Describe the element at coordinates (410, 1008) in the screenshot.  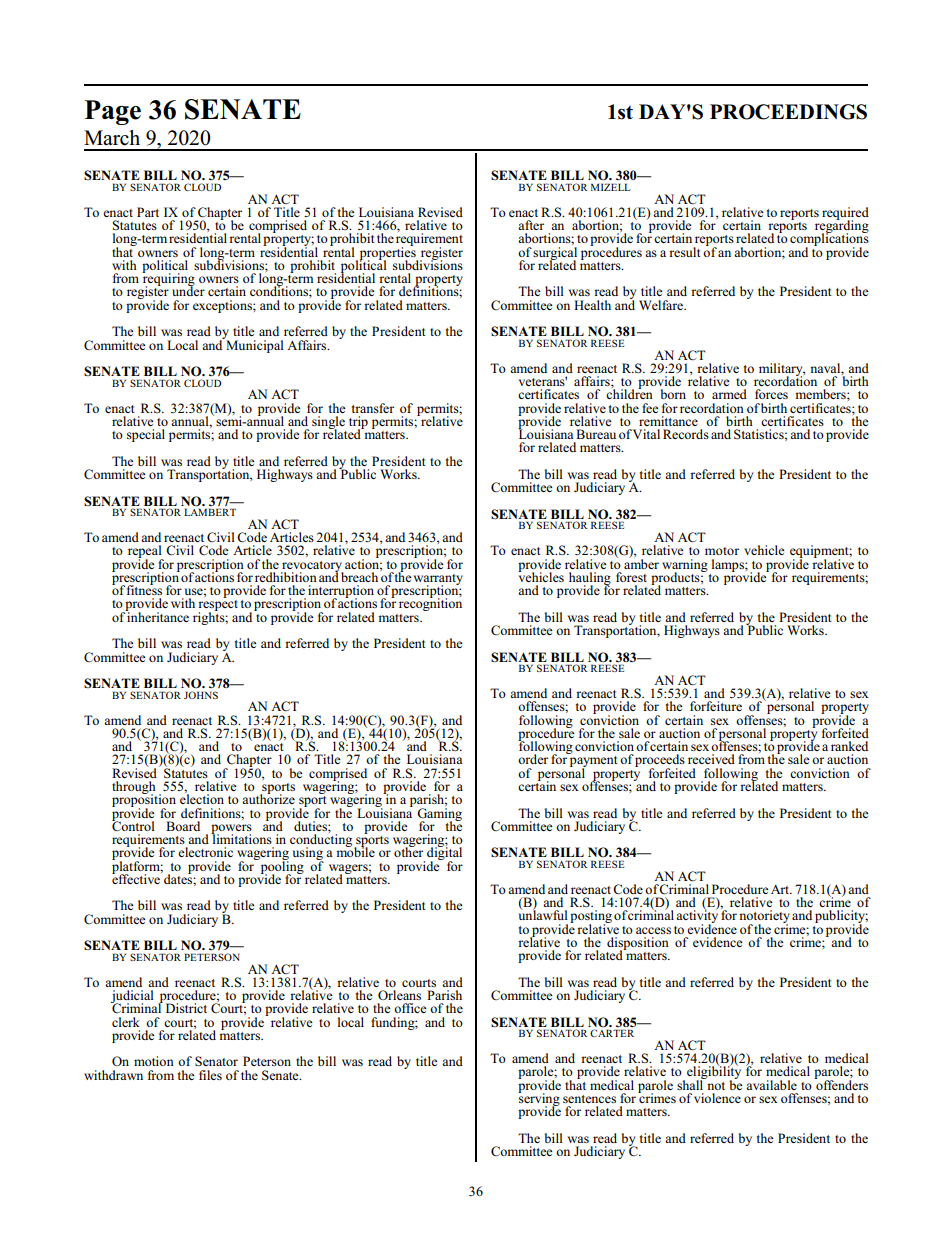
I see `office` at that location.
